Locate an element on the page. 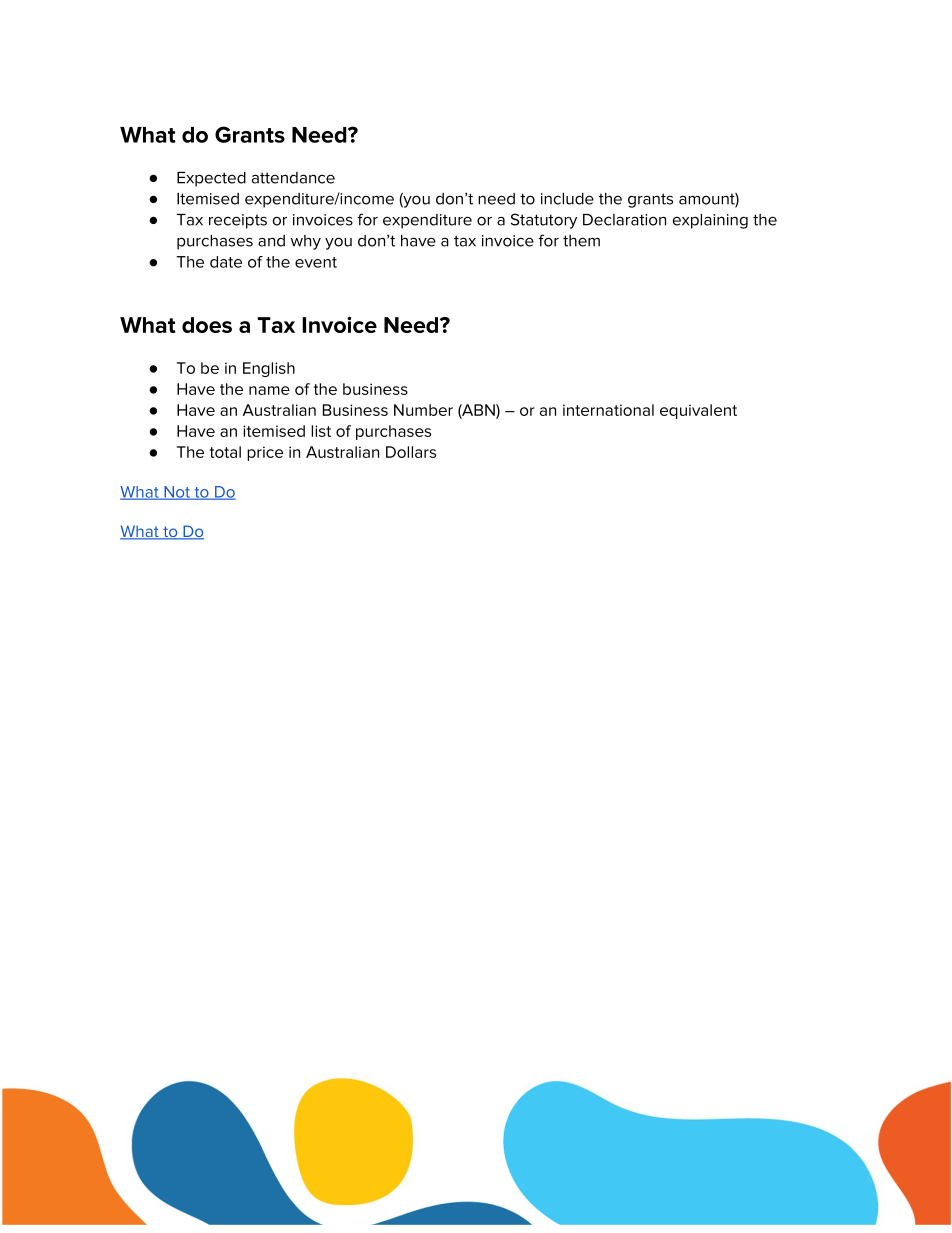  Dollars is located at coordinates (411, 452).
